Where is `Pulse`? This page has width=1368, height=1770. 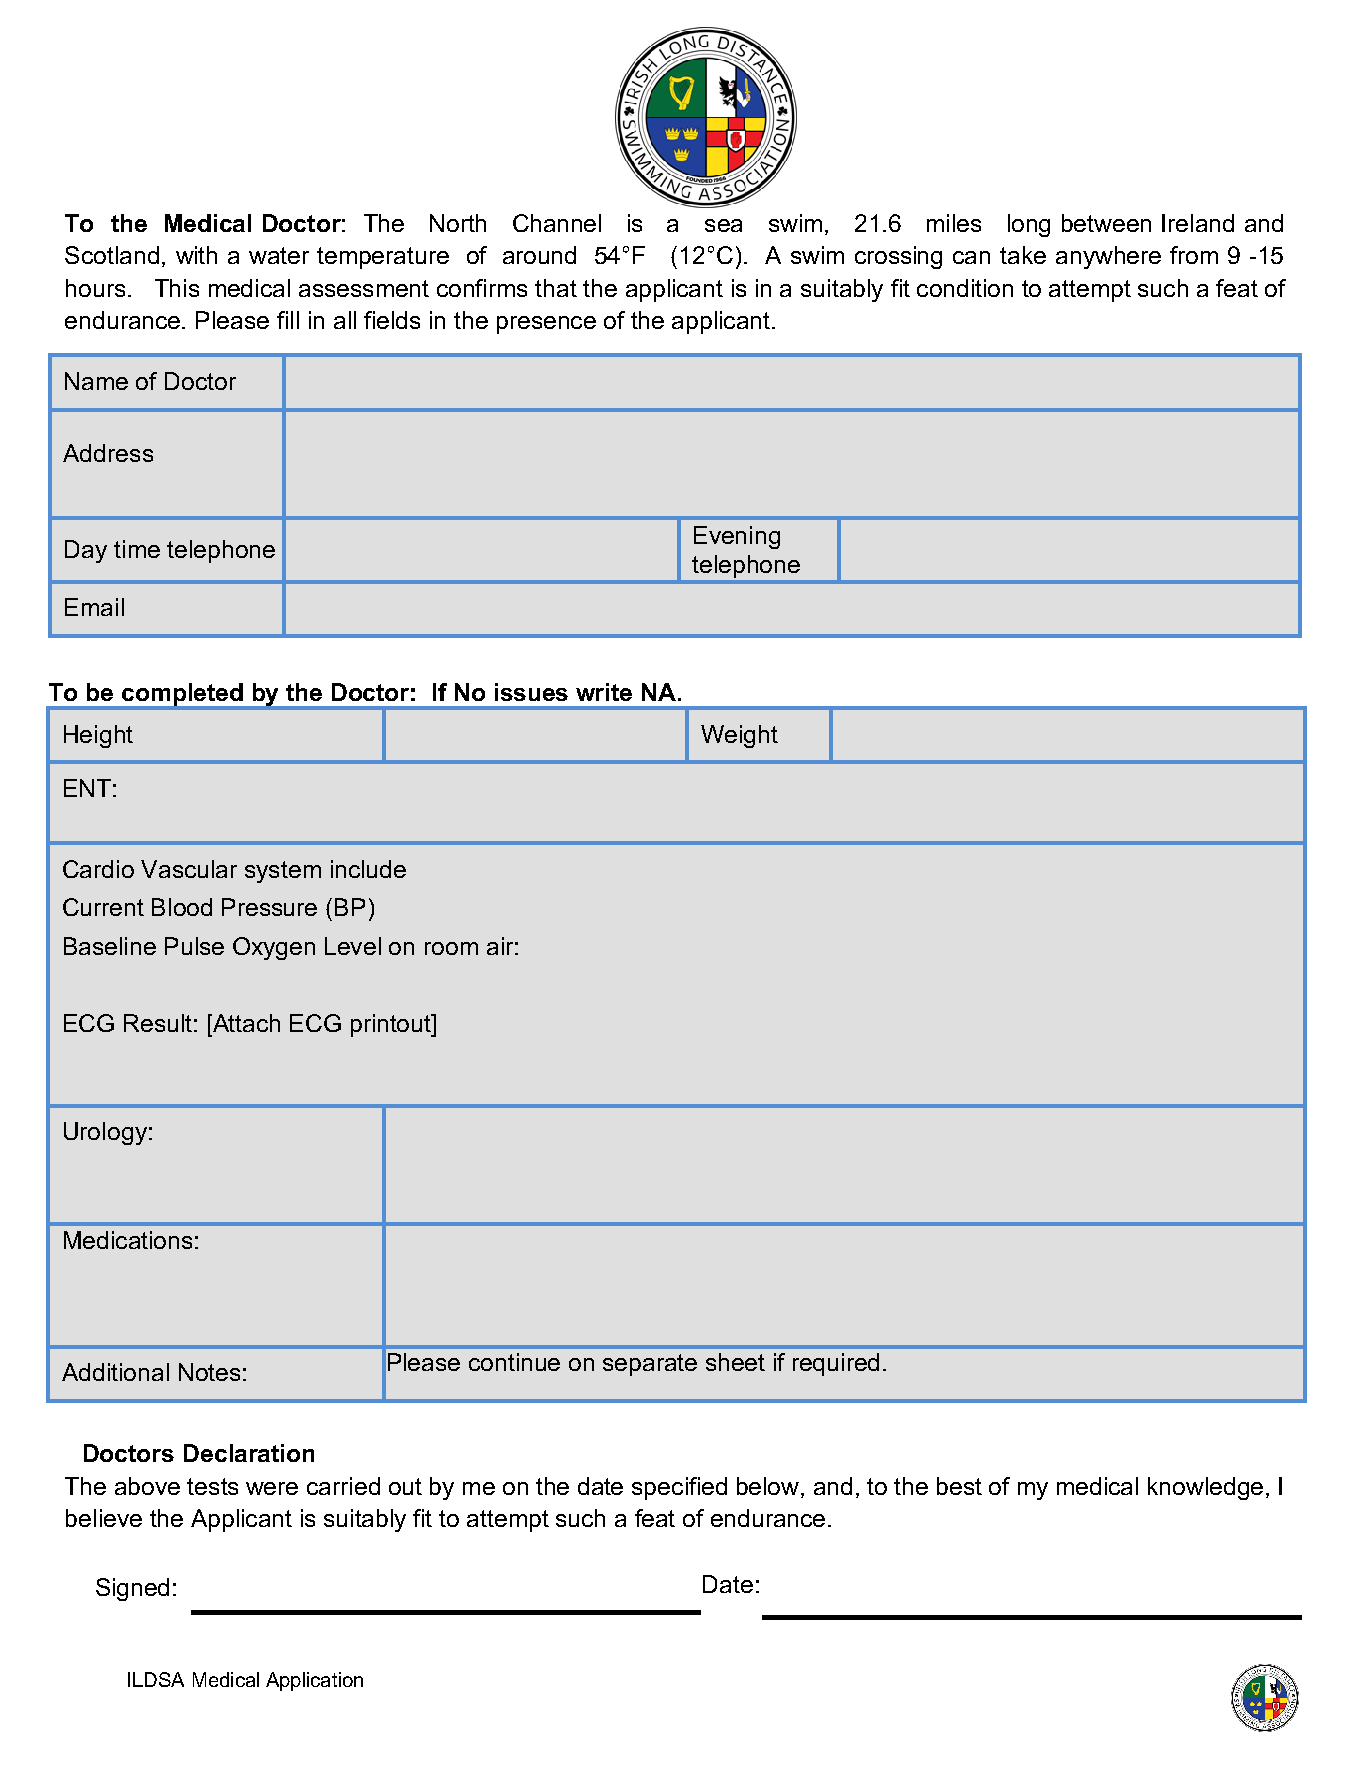
Pulse is located at coordinates (194, 946).
